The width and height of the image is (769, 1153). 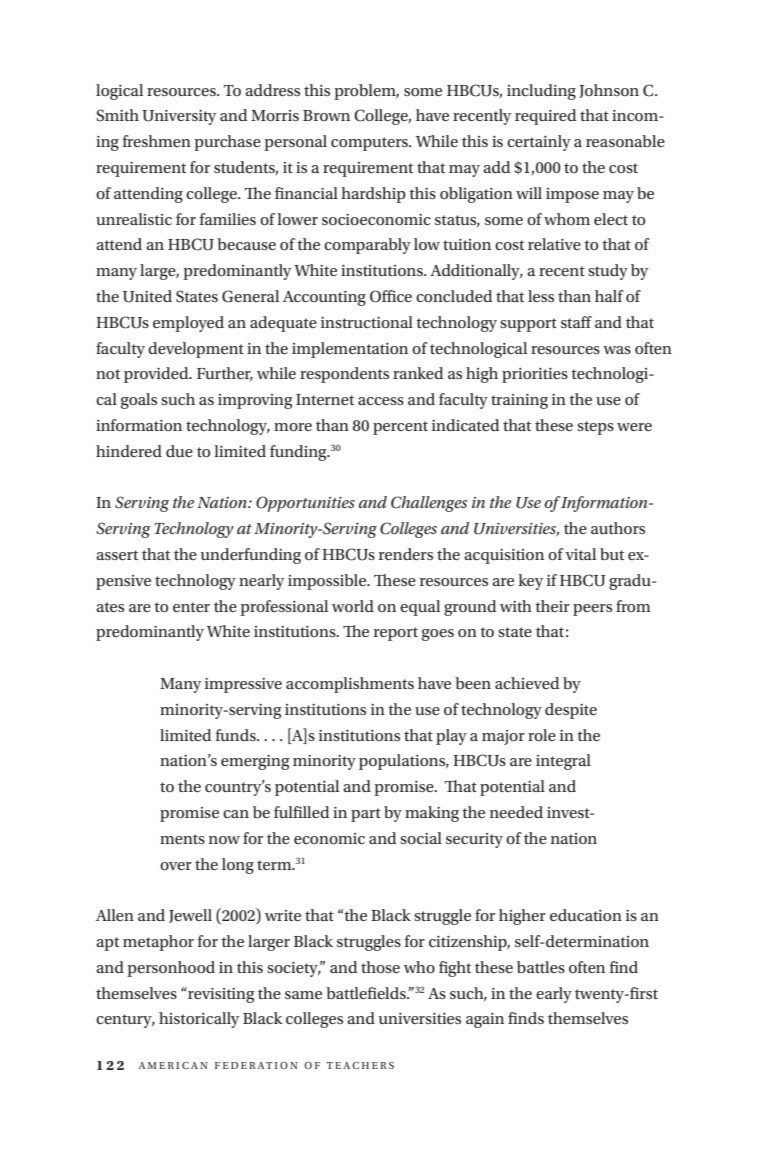 I want to click on can, so click(x=236, y=814).
